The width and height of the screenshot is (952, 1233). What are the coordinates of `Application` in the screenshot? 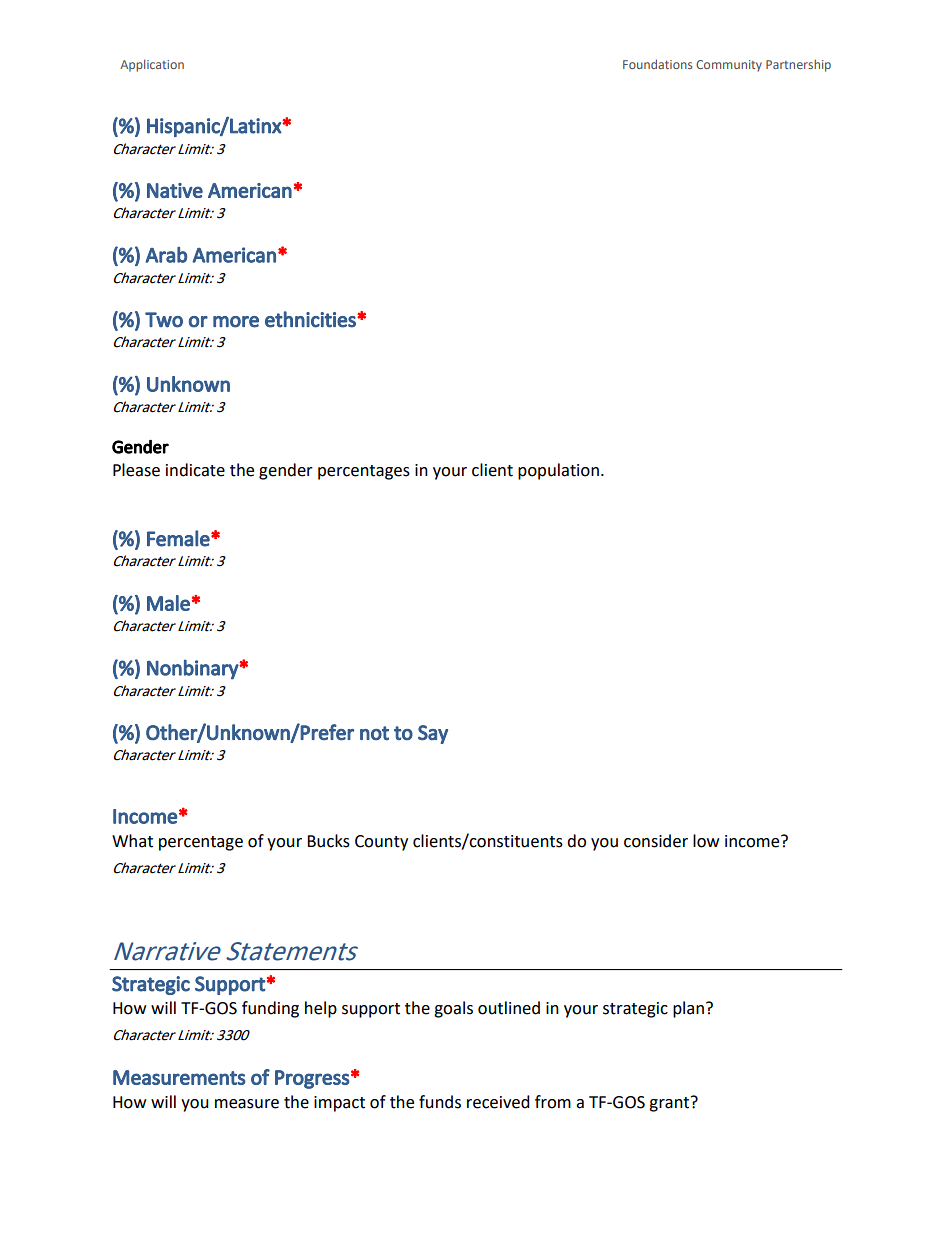 It's located at (152, 65).
